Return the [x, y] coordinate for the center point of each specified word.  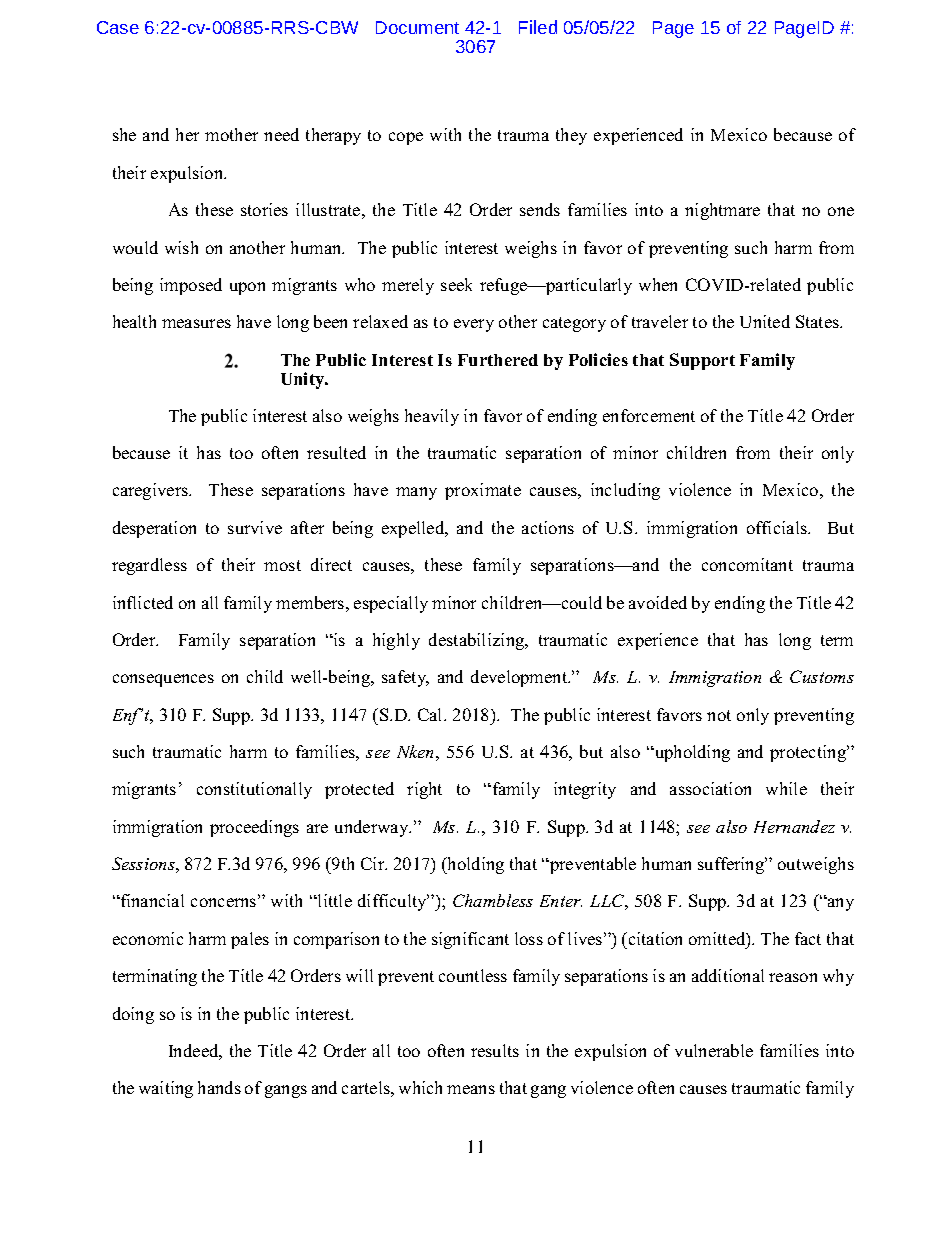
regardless [149, 566]
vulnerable [714, 1050]
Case [118, 27]
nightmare [722, 211]
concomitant [747, 564]
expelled [414, 529]
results [495, 1050]
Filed [538, 27]
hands [219, 1087]
